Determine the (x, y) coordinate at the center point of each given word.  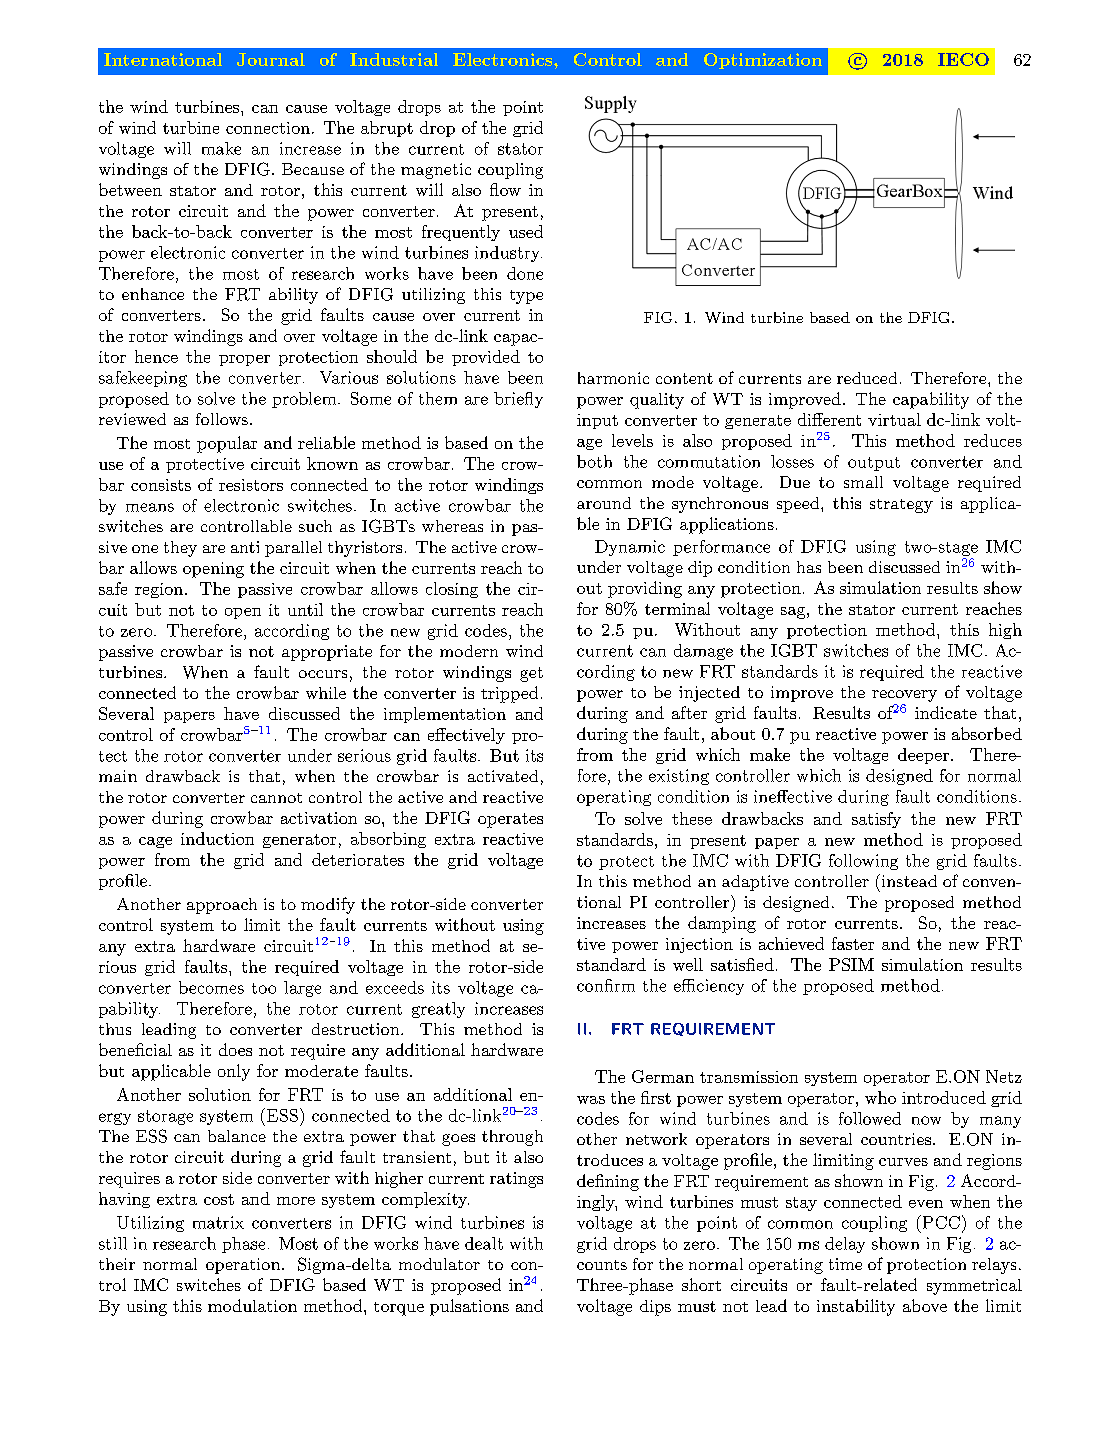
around (604, 503)
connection (268, 128)
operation (243, 1266)
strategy (901, 506)
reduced (867, 378)
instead (908, 880)
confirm (606, 985)
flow (505, 189)
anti (245, 547)
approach (222, 906)
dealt (484, 1243)
